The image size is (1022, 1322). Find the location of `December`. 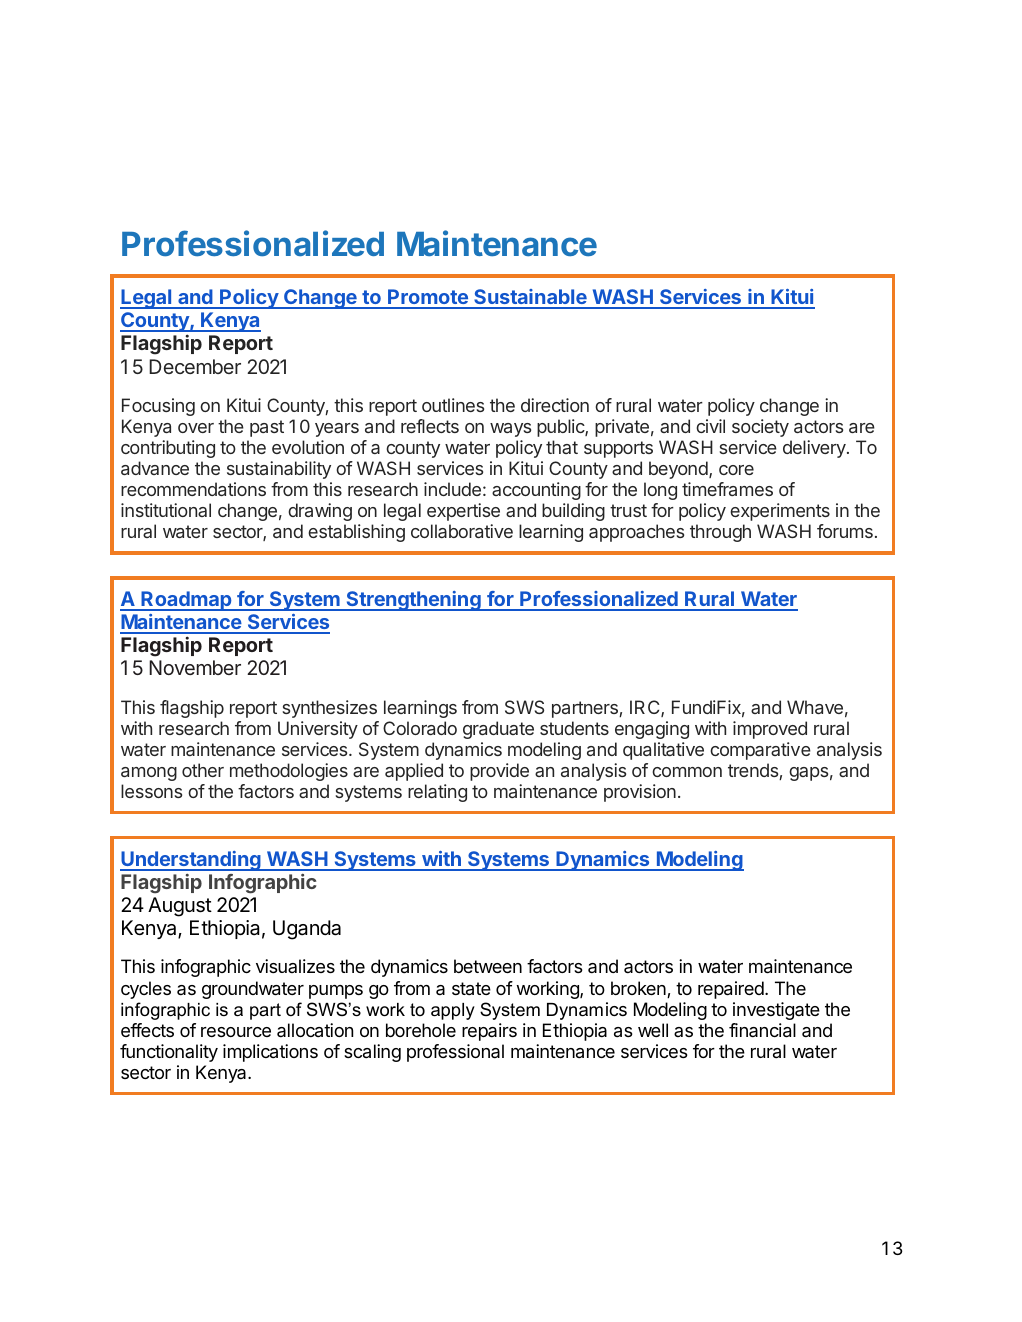

December is located at coordinates (195, 366).
